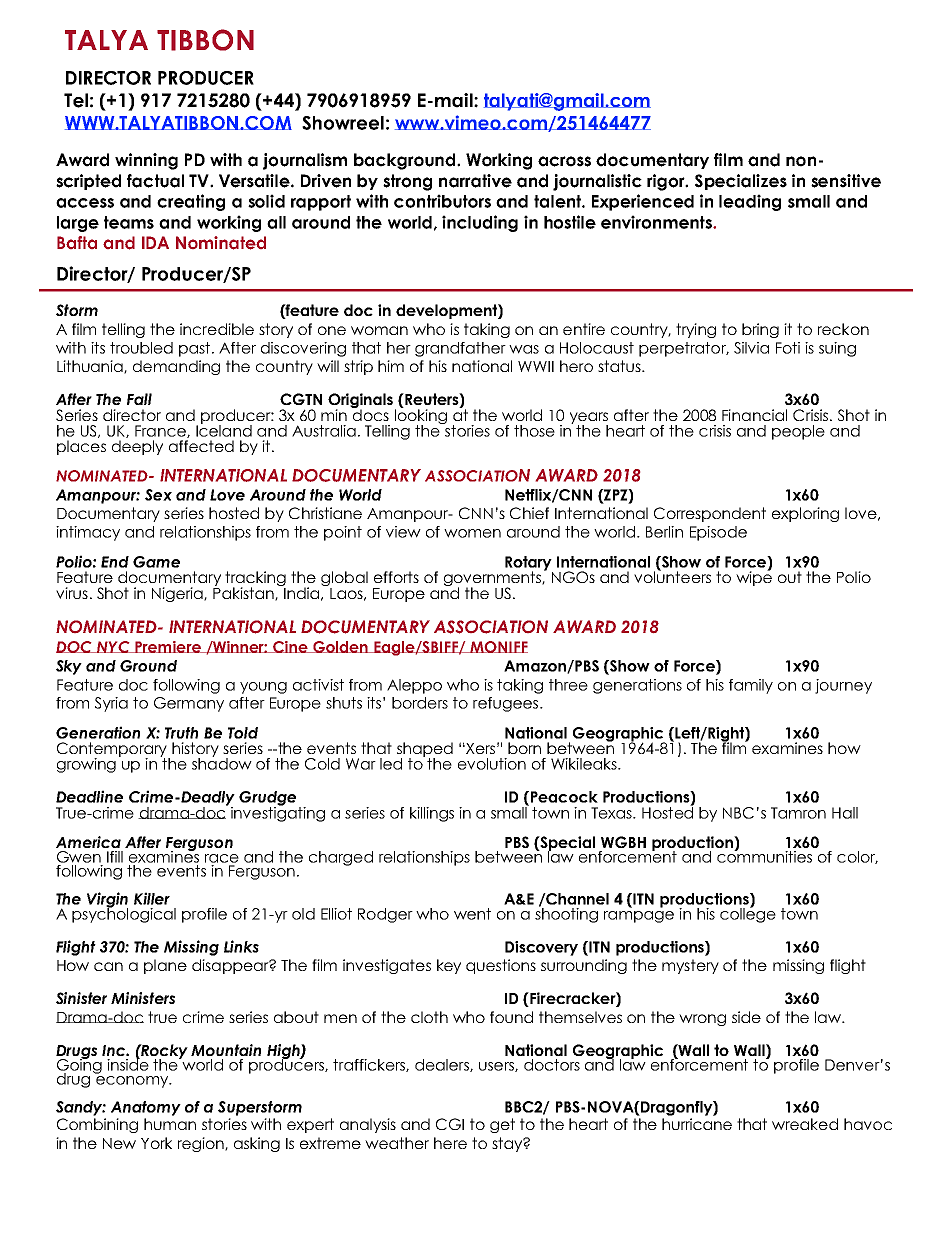 The image size is (952, 1233). Describe the element at coordinates (845, 813) in the screenshot. I see `Hall` at that location.
